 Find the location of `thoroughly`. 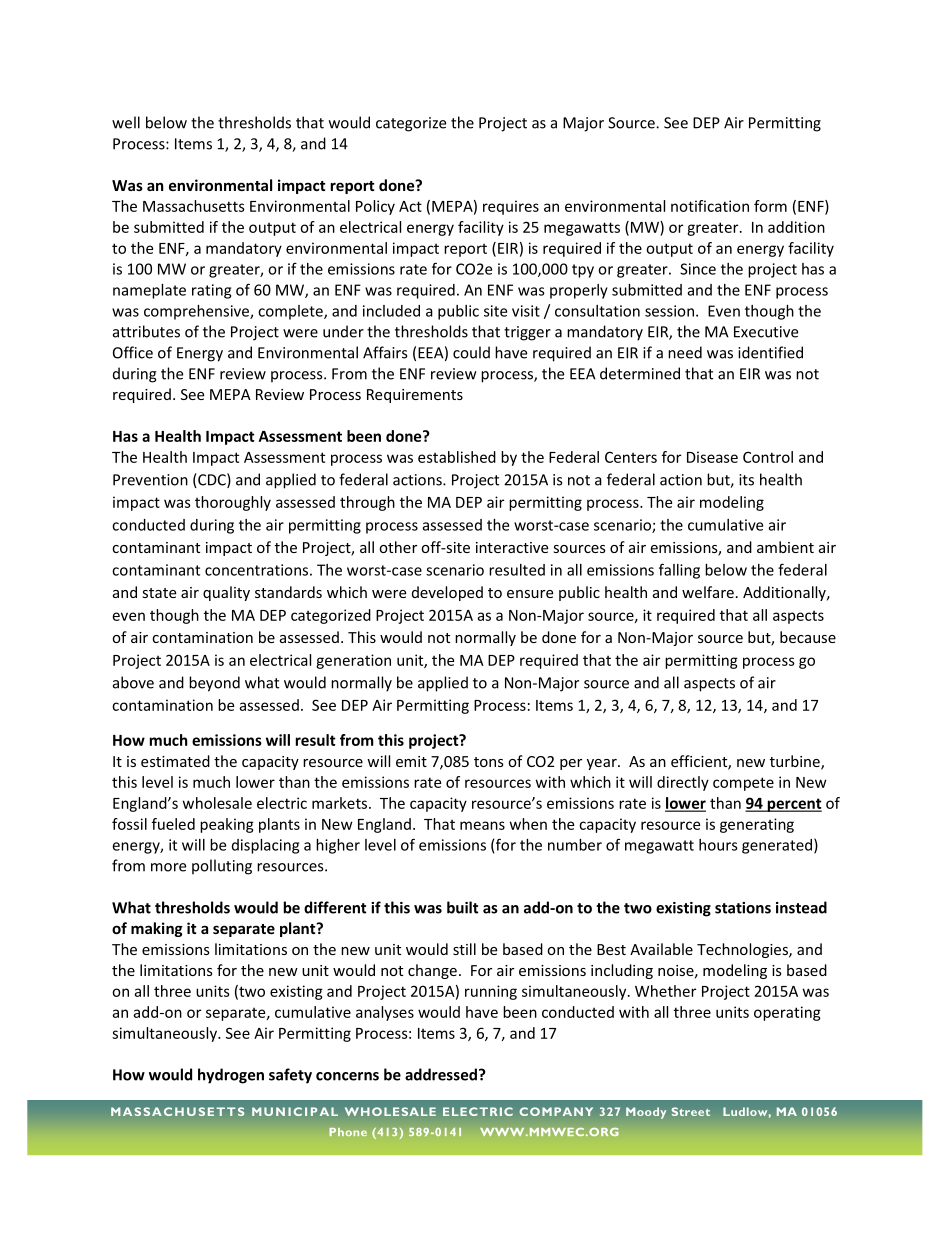

thoroughly is located at coordinates (233, 503).
